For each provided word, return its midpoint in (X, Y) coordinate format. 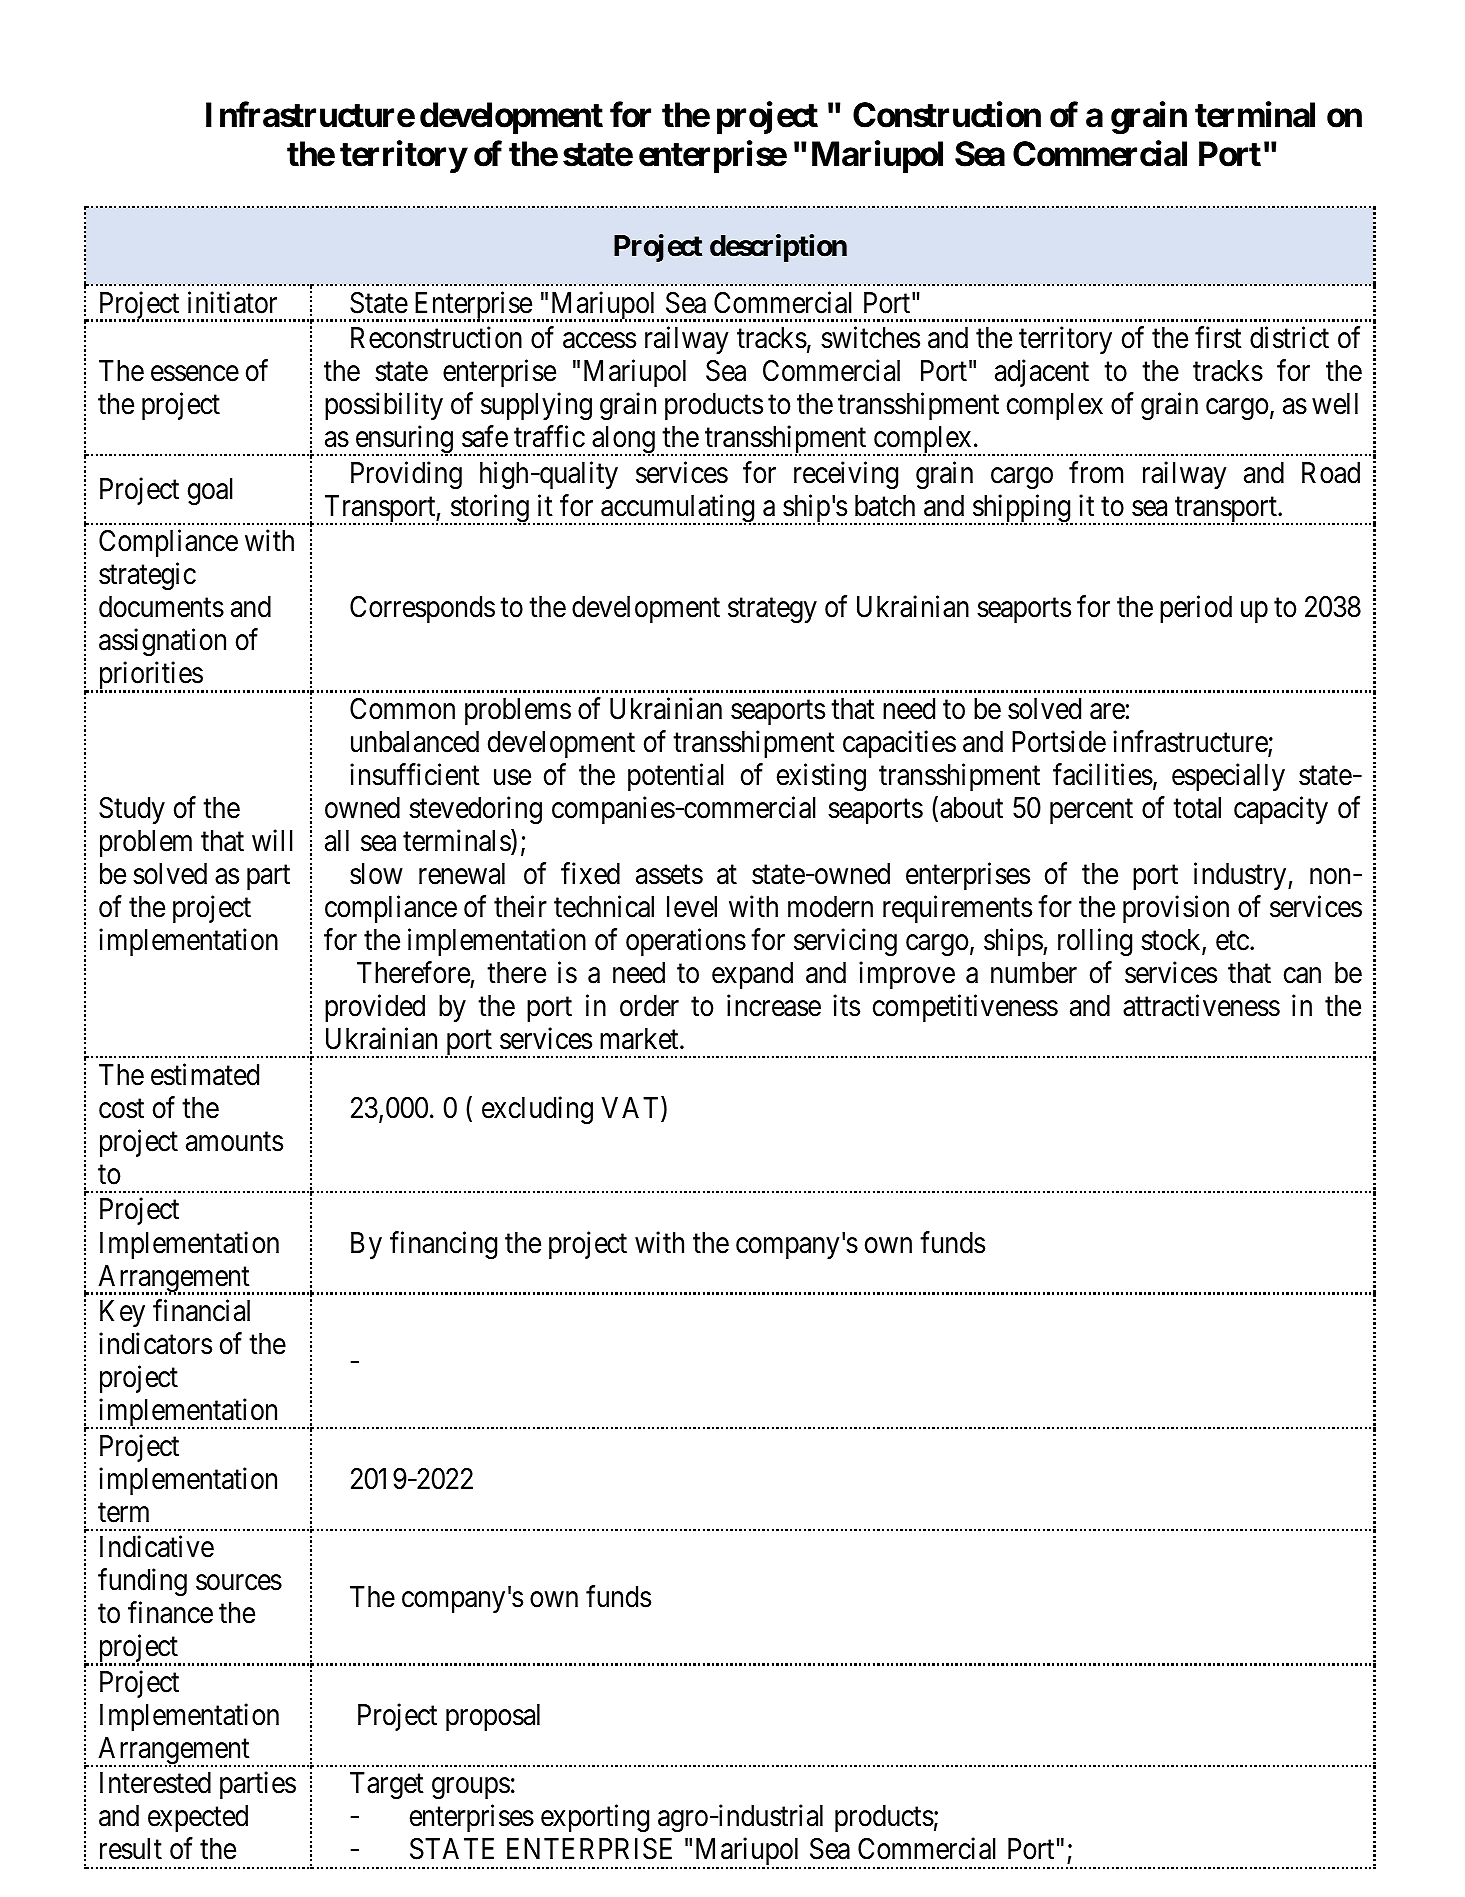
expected (198, 1818)
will (272, 840)
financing (443, 1245)
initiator (232, 302)
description (778, 248)
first (1218, 338)
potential (676, 777)
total (1197, 808)
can (1302, 976)
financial (201, 1310)
